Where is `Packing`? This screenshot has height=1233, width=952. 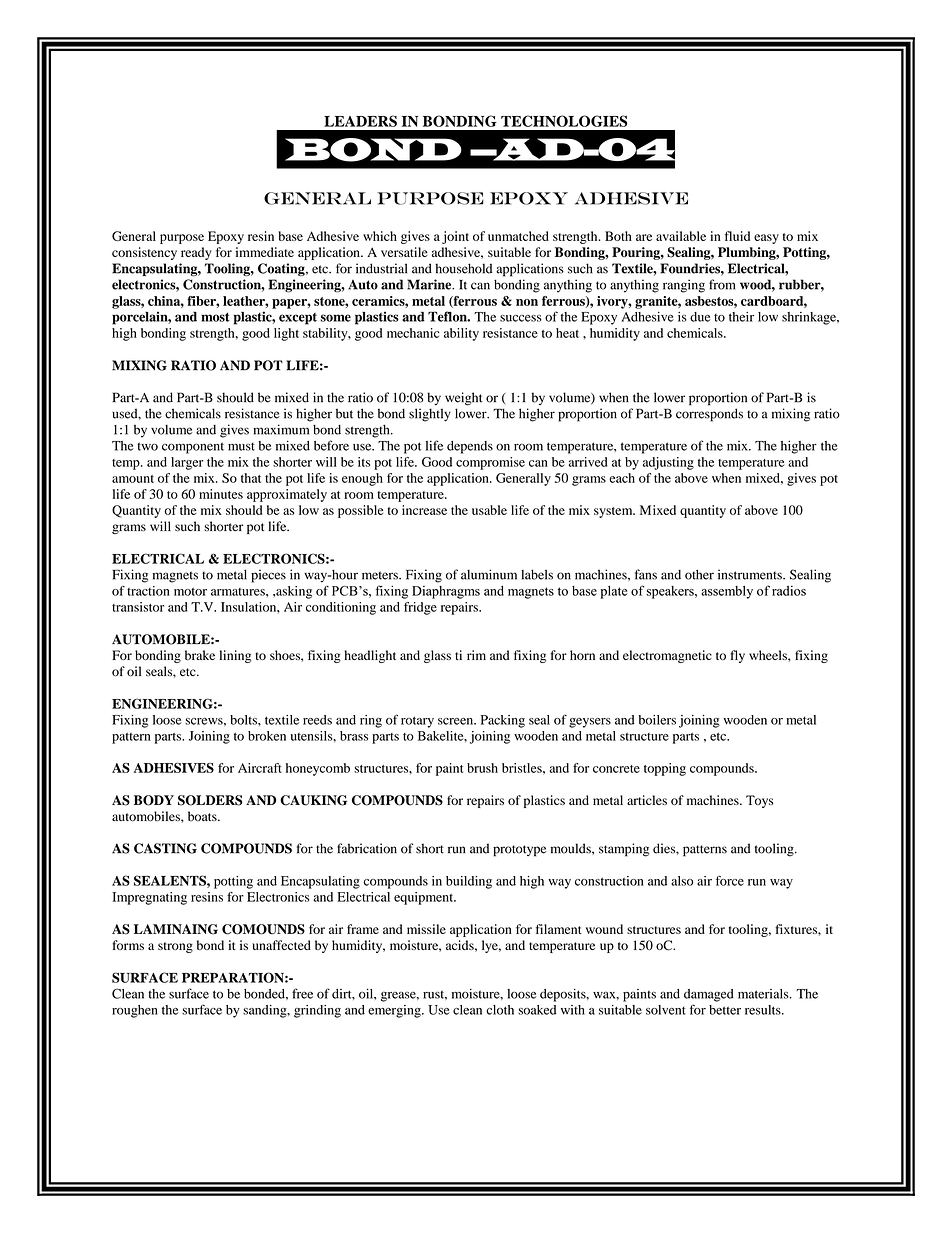 Packing is located at coordinates (503, 721).
